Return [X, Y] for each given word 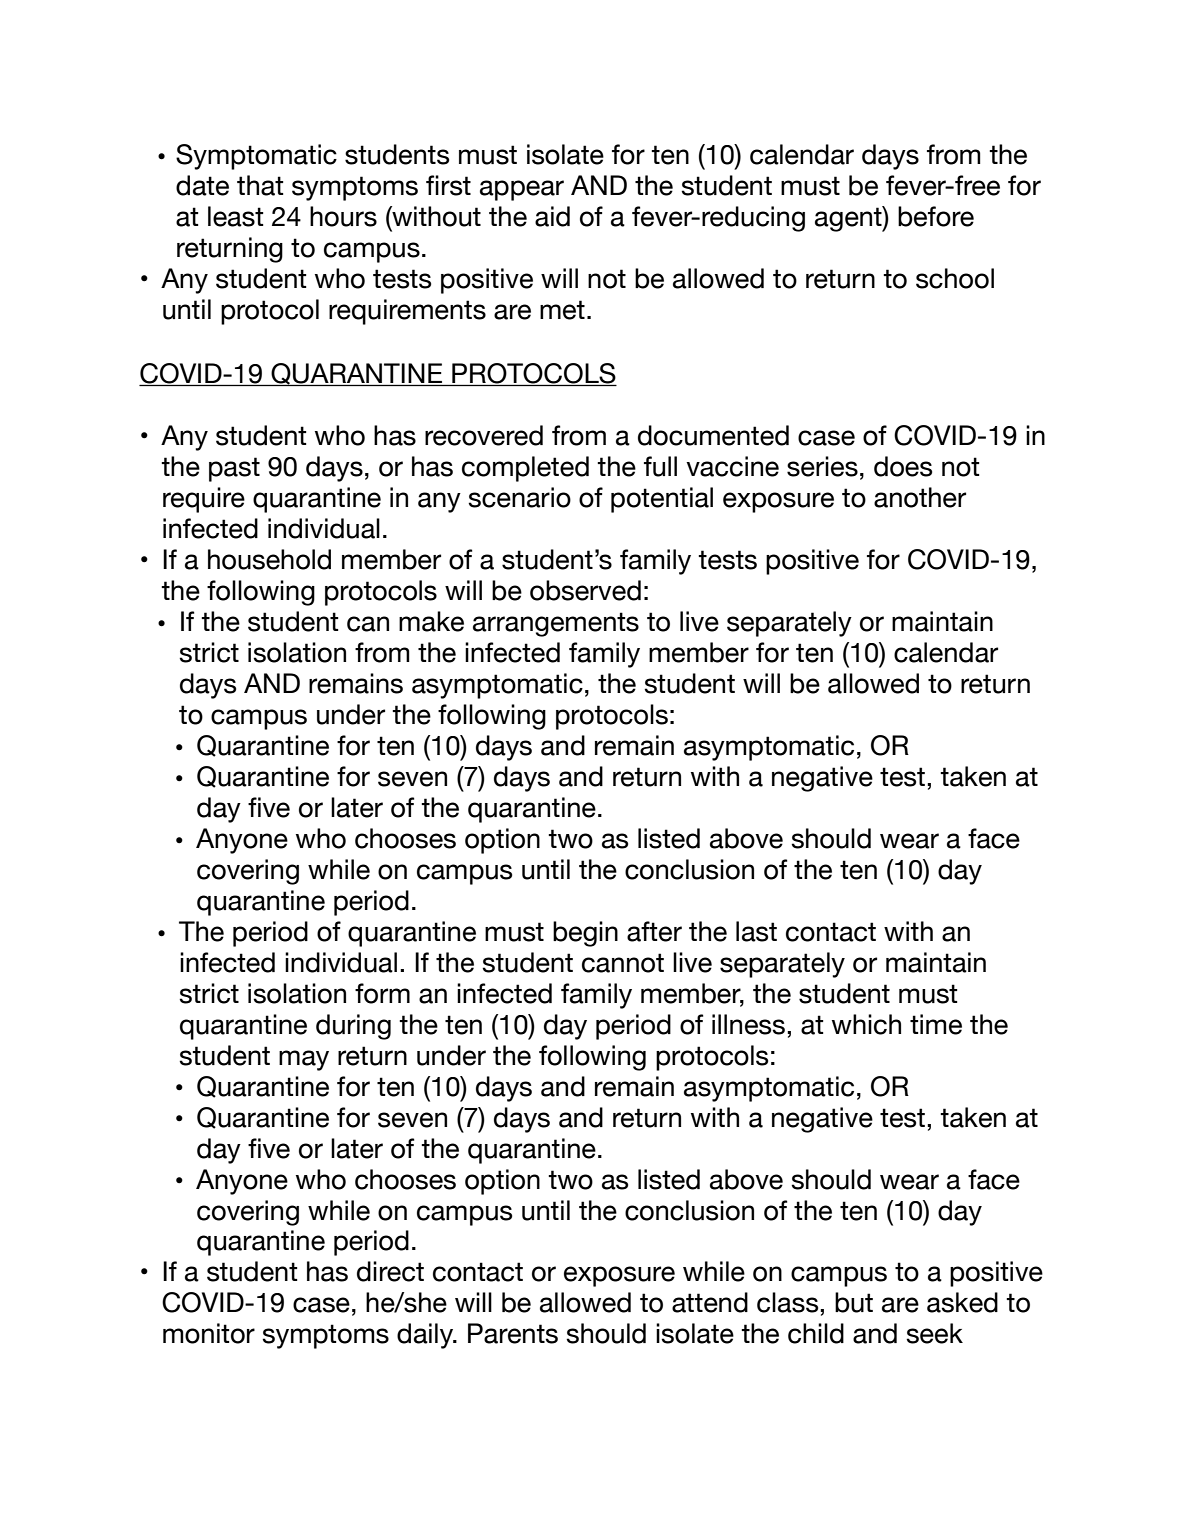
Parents [513, 1333]
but [854, 1302]
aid [552, 216]
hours [343, 216]
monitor [209, 1333]
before [936, 216]
